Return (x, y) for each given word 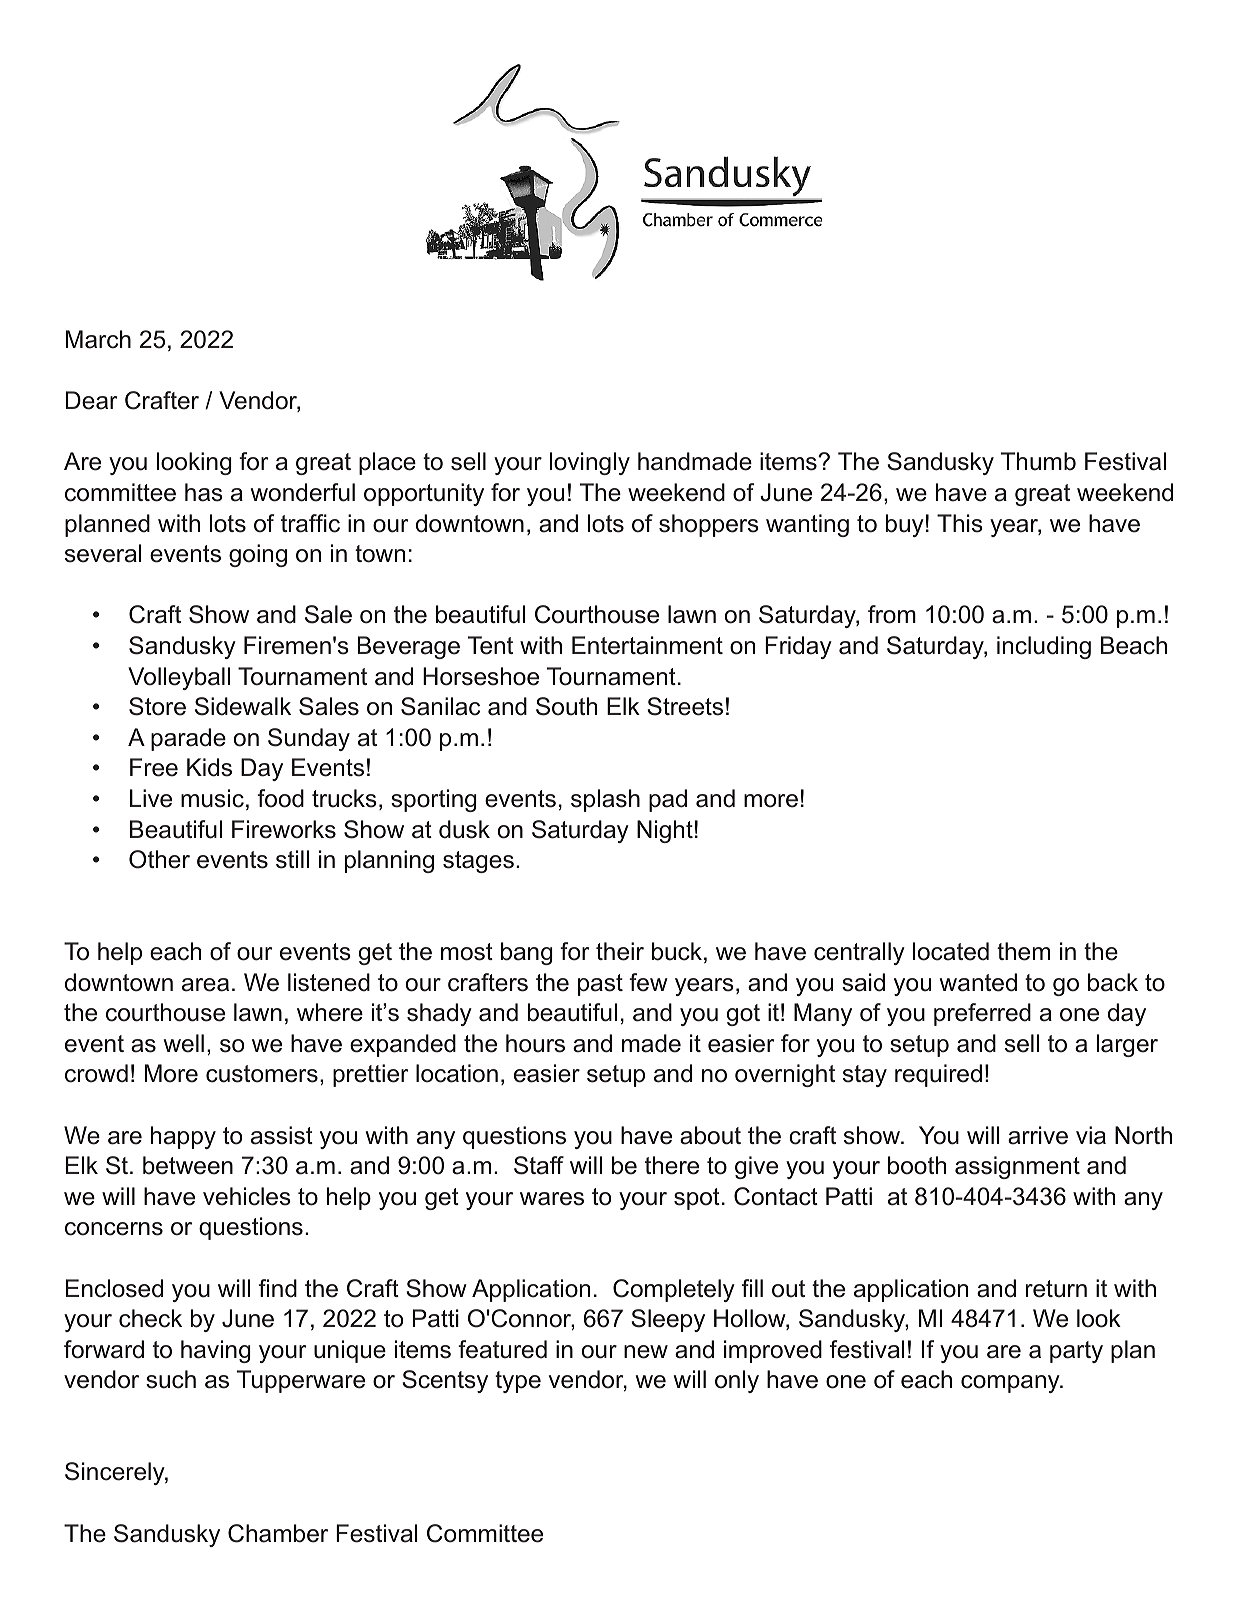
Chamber (278, 1533)
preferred (982, 1014)
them (1023, 951)
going (258, 555)
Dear (91, 400)
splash (605, 800)
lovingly (590, 463)
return (1056, 1289)
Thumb (1038, 461)
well (183, 1043)
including (1044, 647)
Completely (674, 1290)
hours (535, 1043)
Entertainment (647, 645)
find (277, 1288)
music (212, 798)
